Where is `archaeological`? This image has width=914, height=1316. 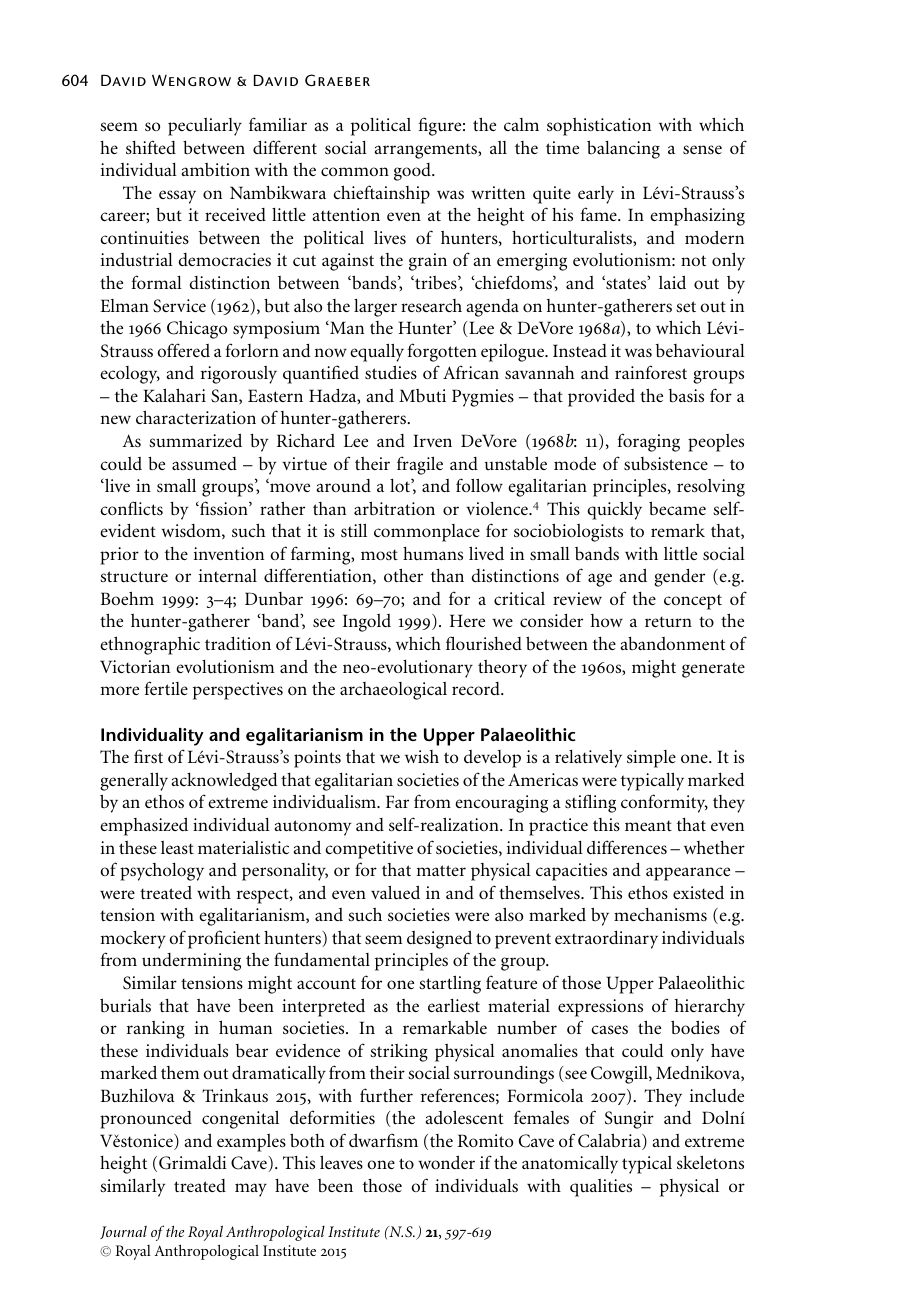
archaeological is located at coordinates (393, 691).
